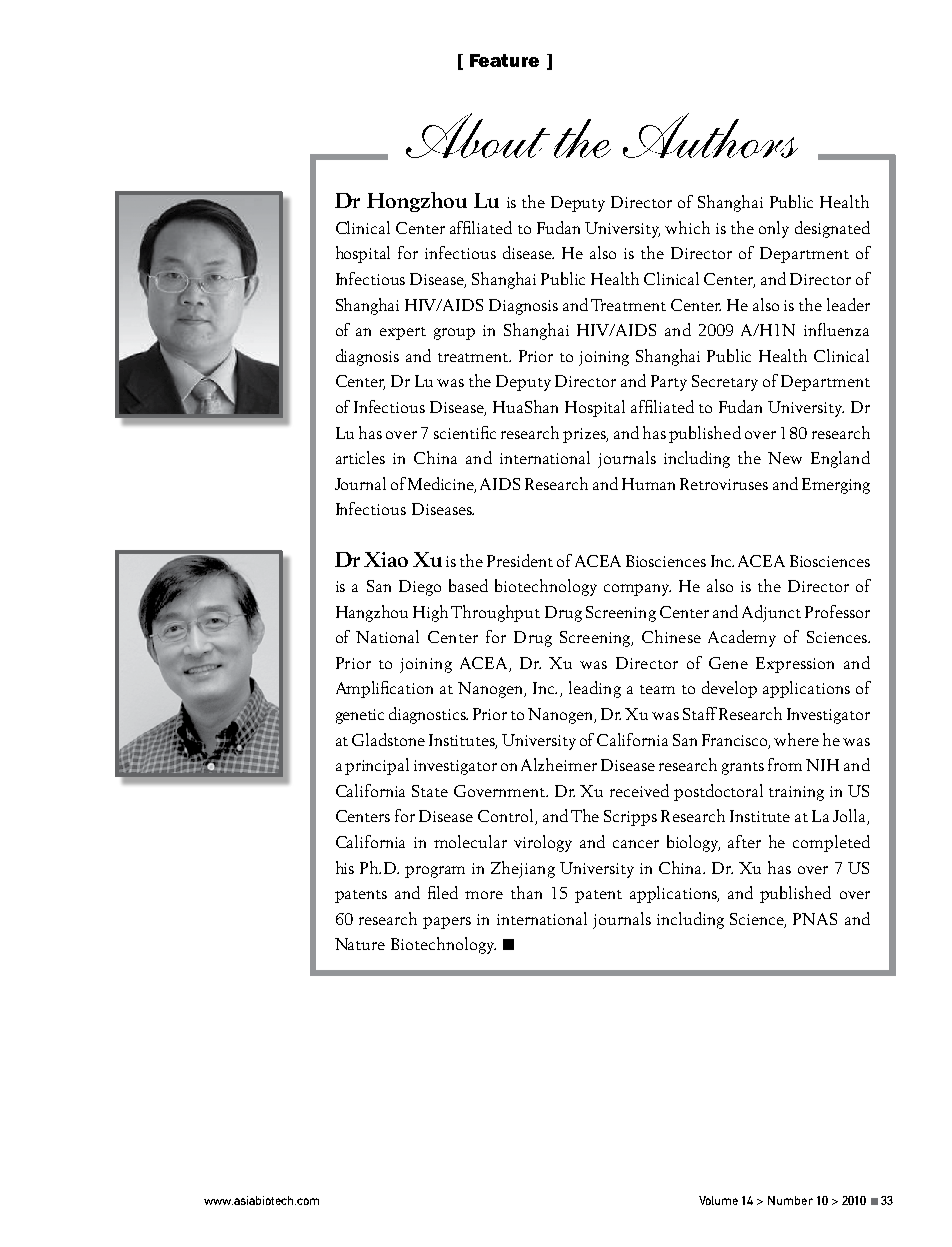  What do you see at coordinates (785, 458) in the screenshot?
I see `New` at bounding box center [785, 458].
